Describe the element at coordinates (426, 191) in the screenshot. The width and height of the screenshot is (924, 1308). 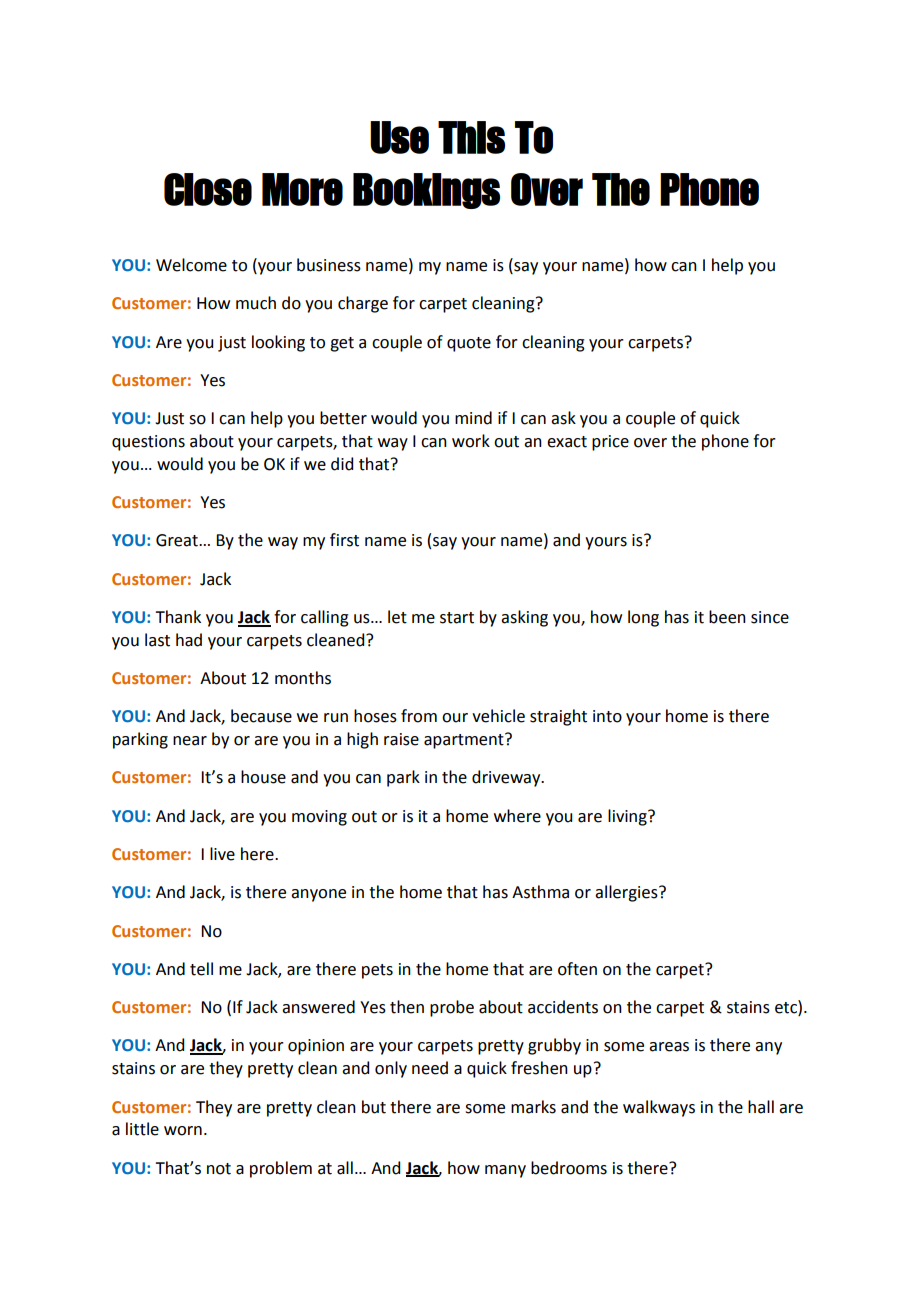
I see `Bookings` at that location.
